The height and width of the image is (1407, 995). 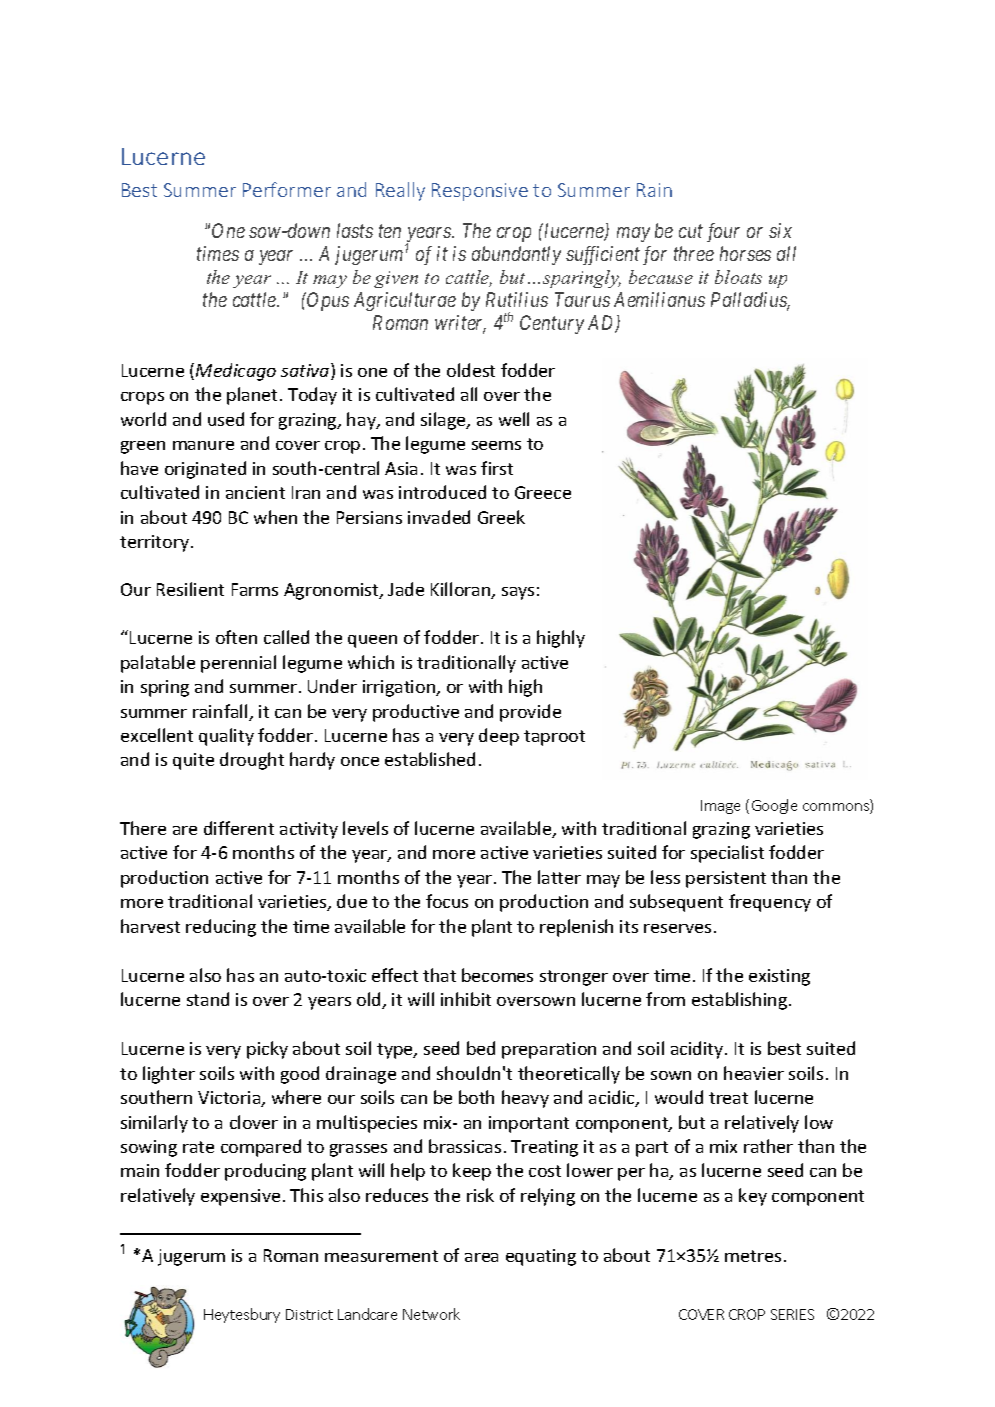 I want to click on area, so click(x=481, y=1257).
